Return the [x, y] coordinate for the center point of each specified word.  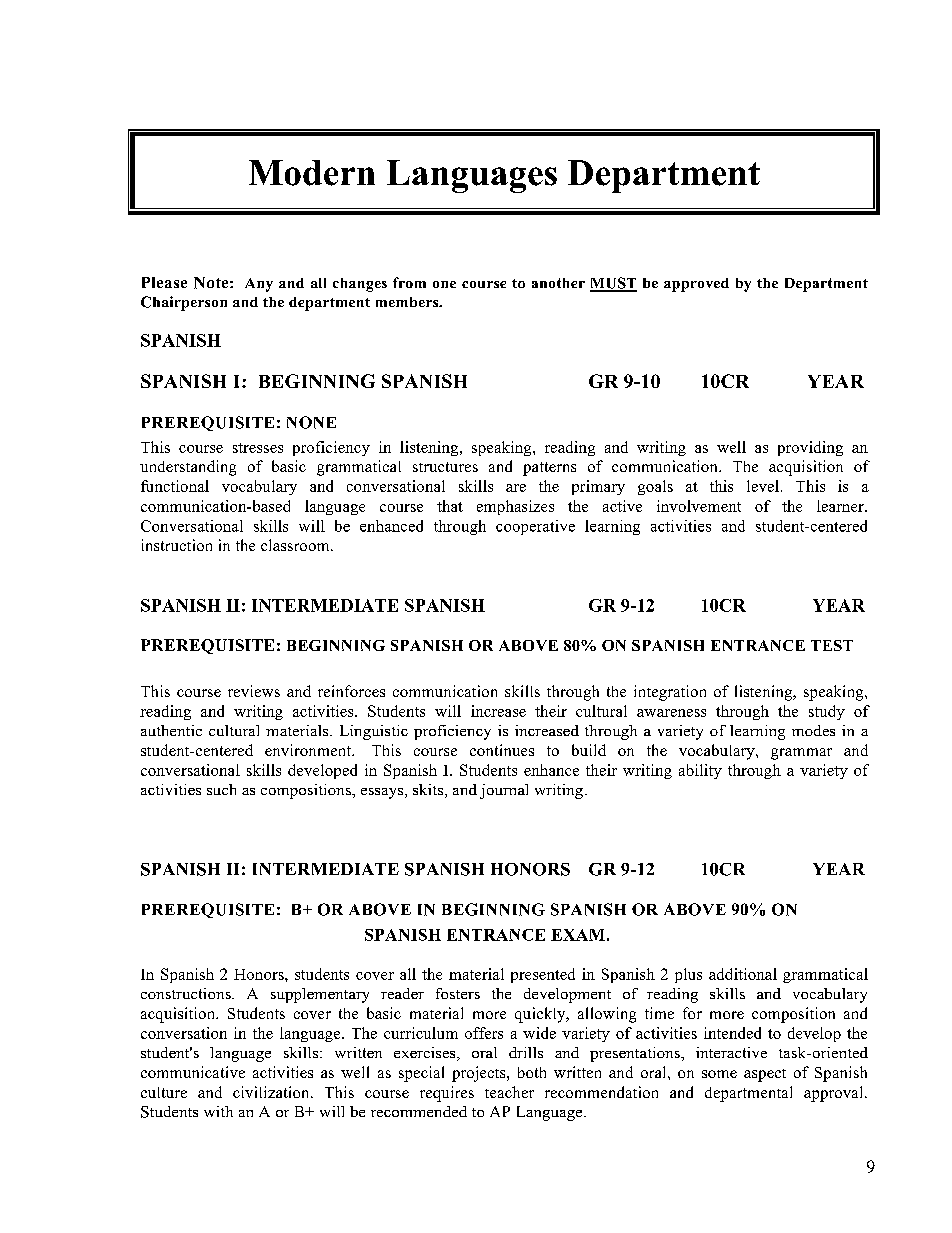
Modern [312, 173]
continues [502, 750]
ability [700, 771]
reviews [254, 691]
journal [504, 791]
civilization [272, 1092]
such [221, 789]
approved [696, 285]
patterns [549, 469]
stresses [258, 448]
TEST [832, 645]
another [558, 283]
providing [810, 448]
